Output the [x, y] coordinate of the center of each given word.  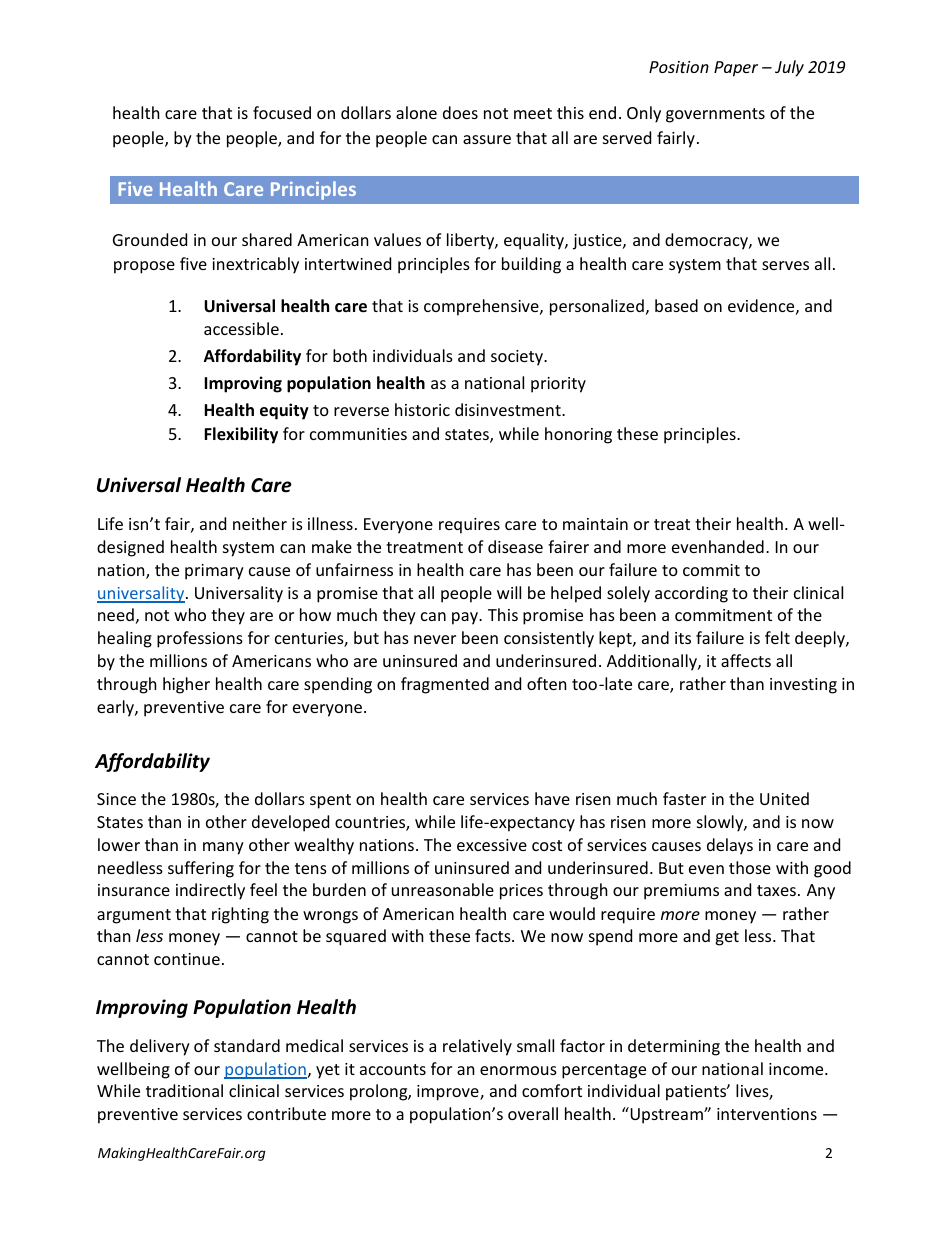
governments [715, 115]
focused [282, 112]
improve [449, 1093]
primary [214, 572]
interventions [767, 1114]
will [509, 592]
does [460, 112]
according [691, 594]
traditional [184, 1090]
